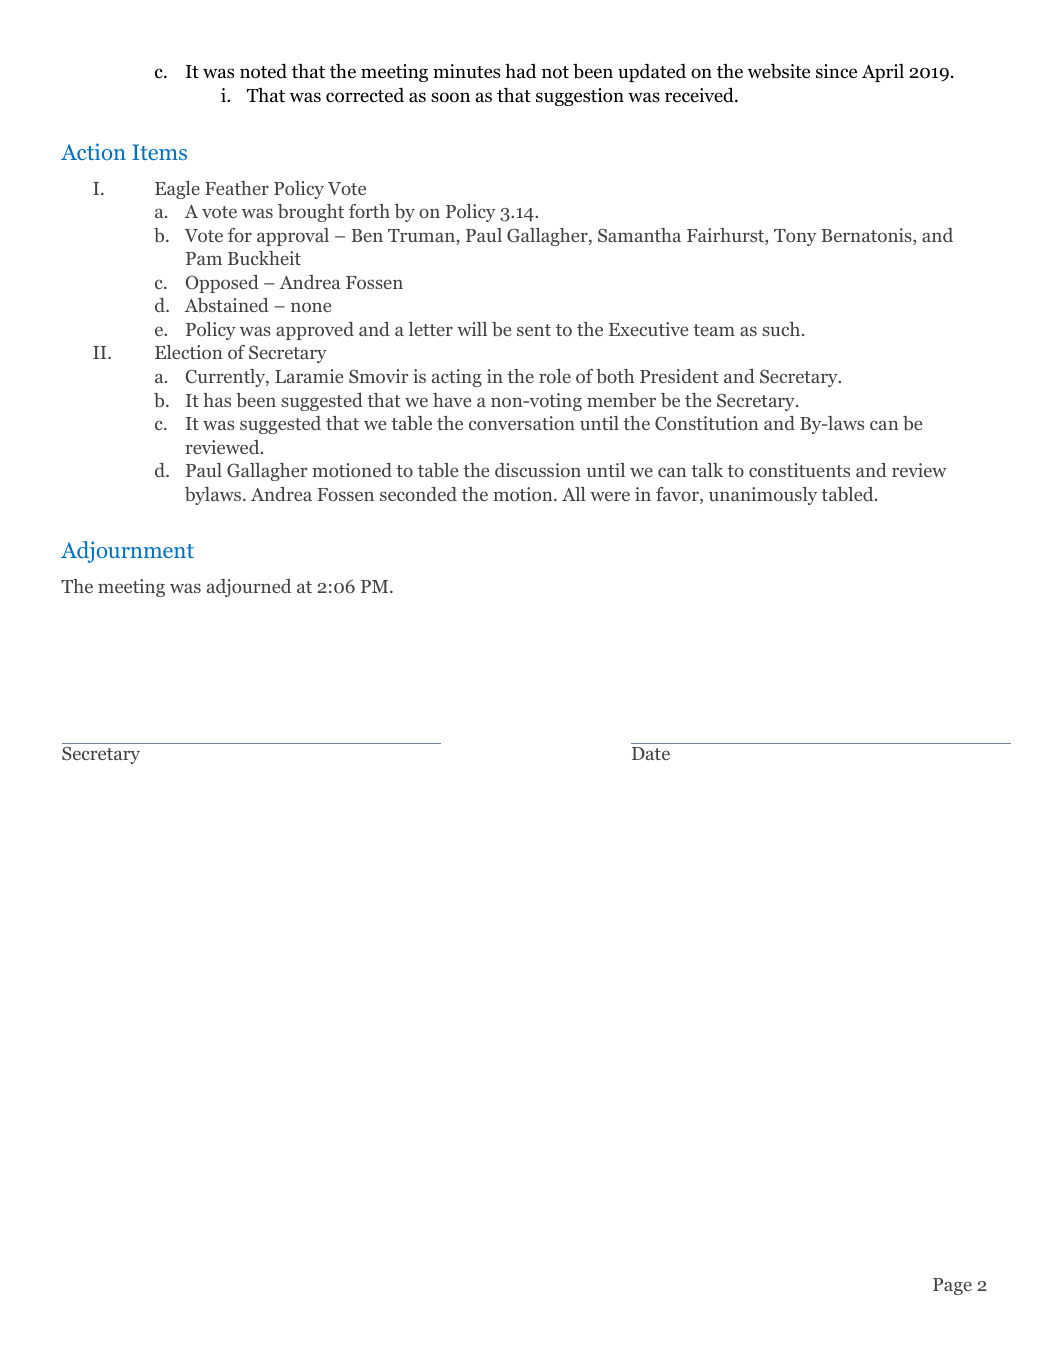 This screenshot has width=1049, height=1357. Describe the element at coordinates (610, 496) in the screenshot. I see `were` at that location.
